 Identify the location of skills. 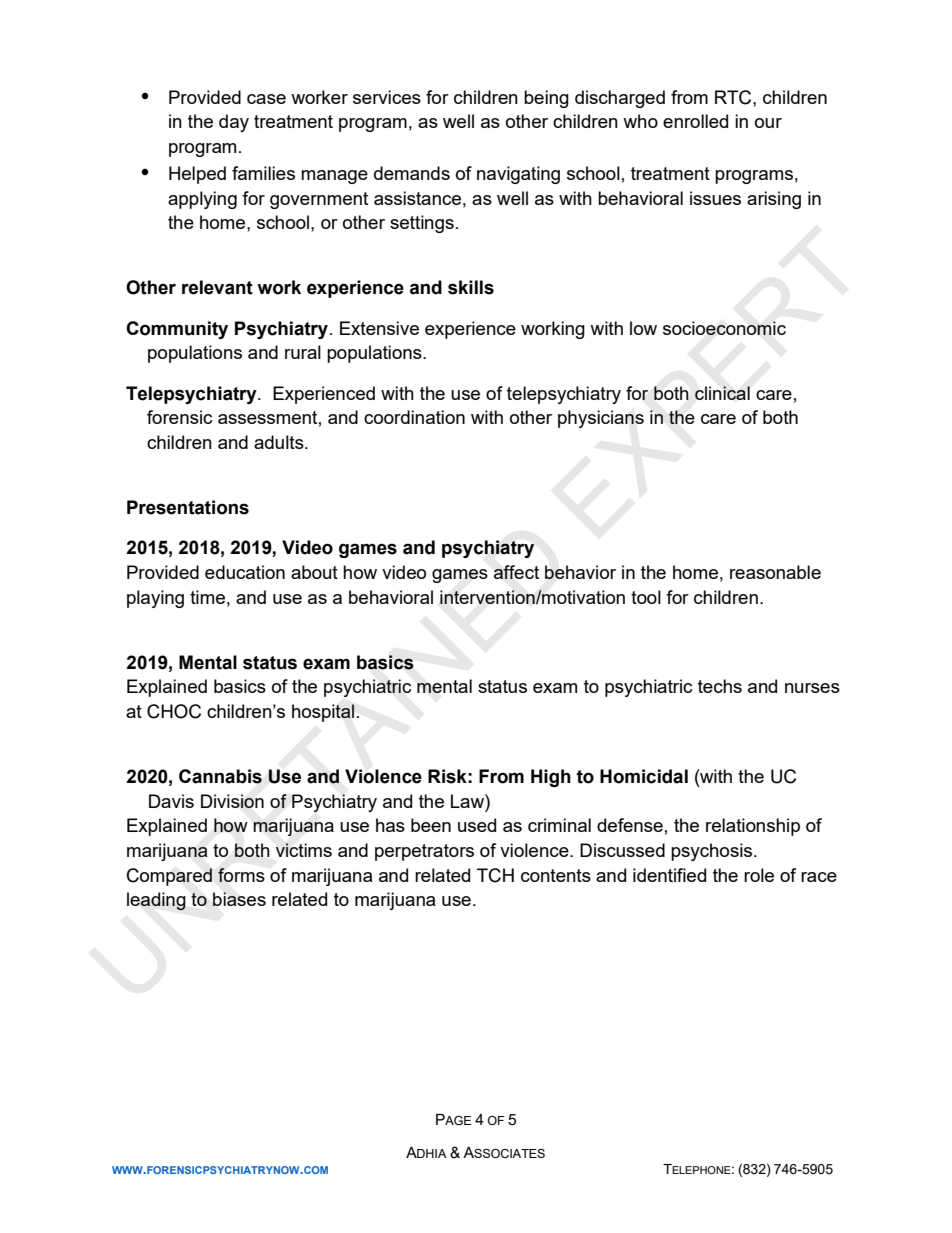
(471, 287).
